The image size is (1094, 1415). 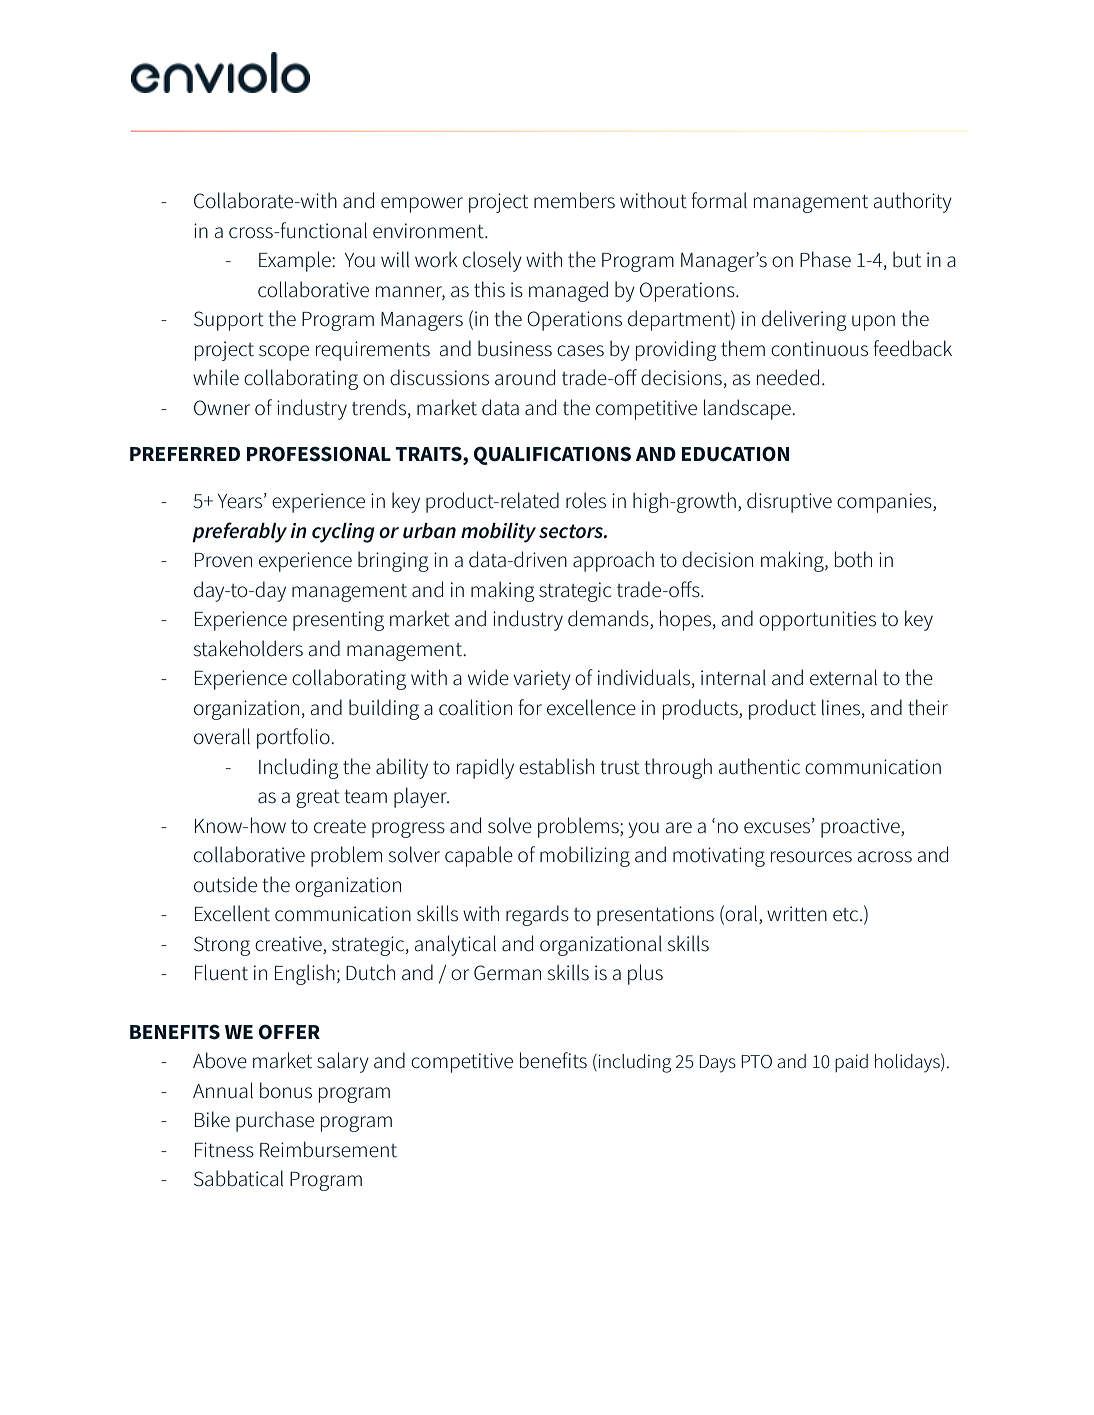 I want to click on Reimbursement, so click(x=328, y=1149).
